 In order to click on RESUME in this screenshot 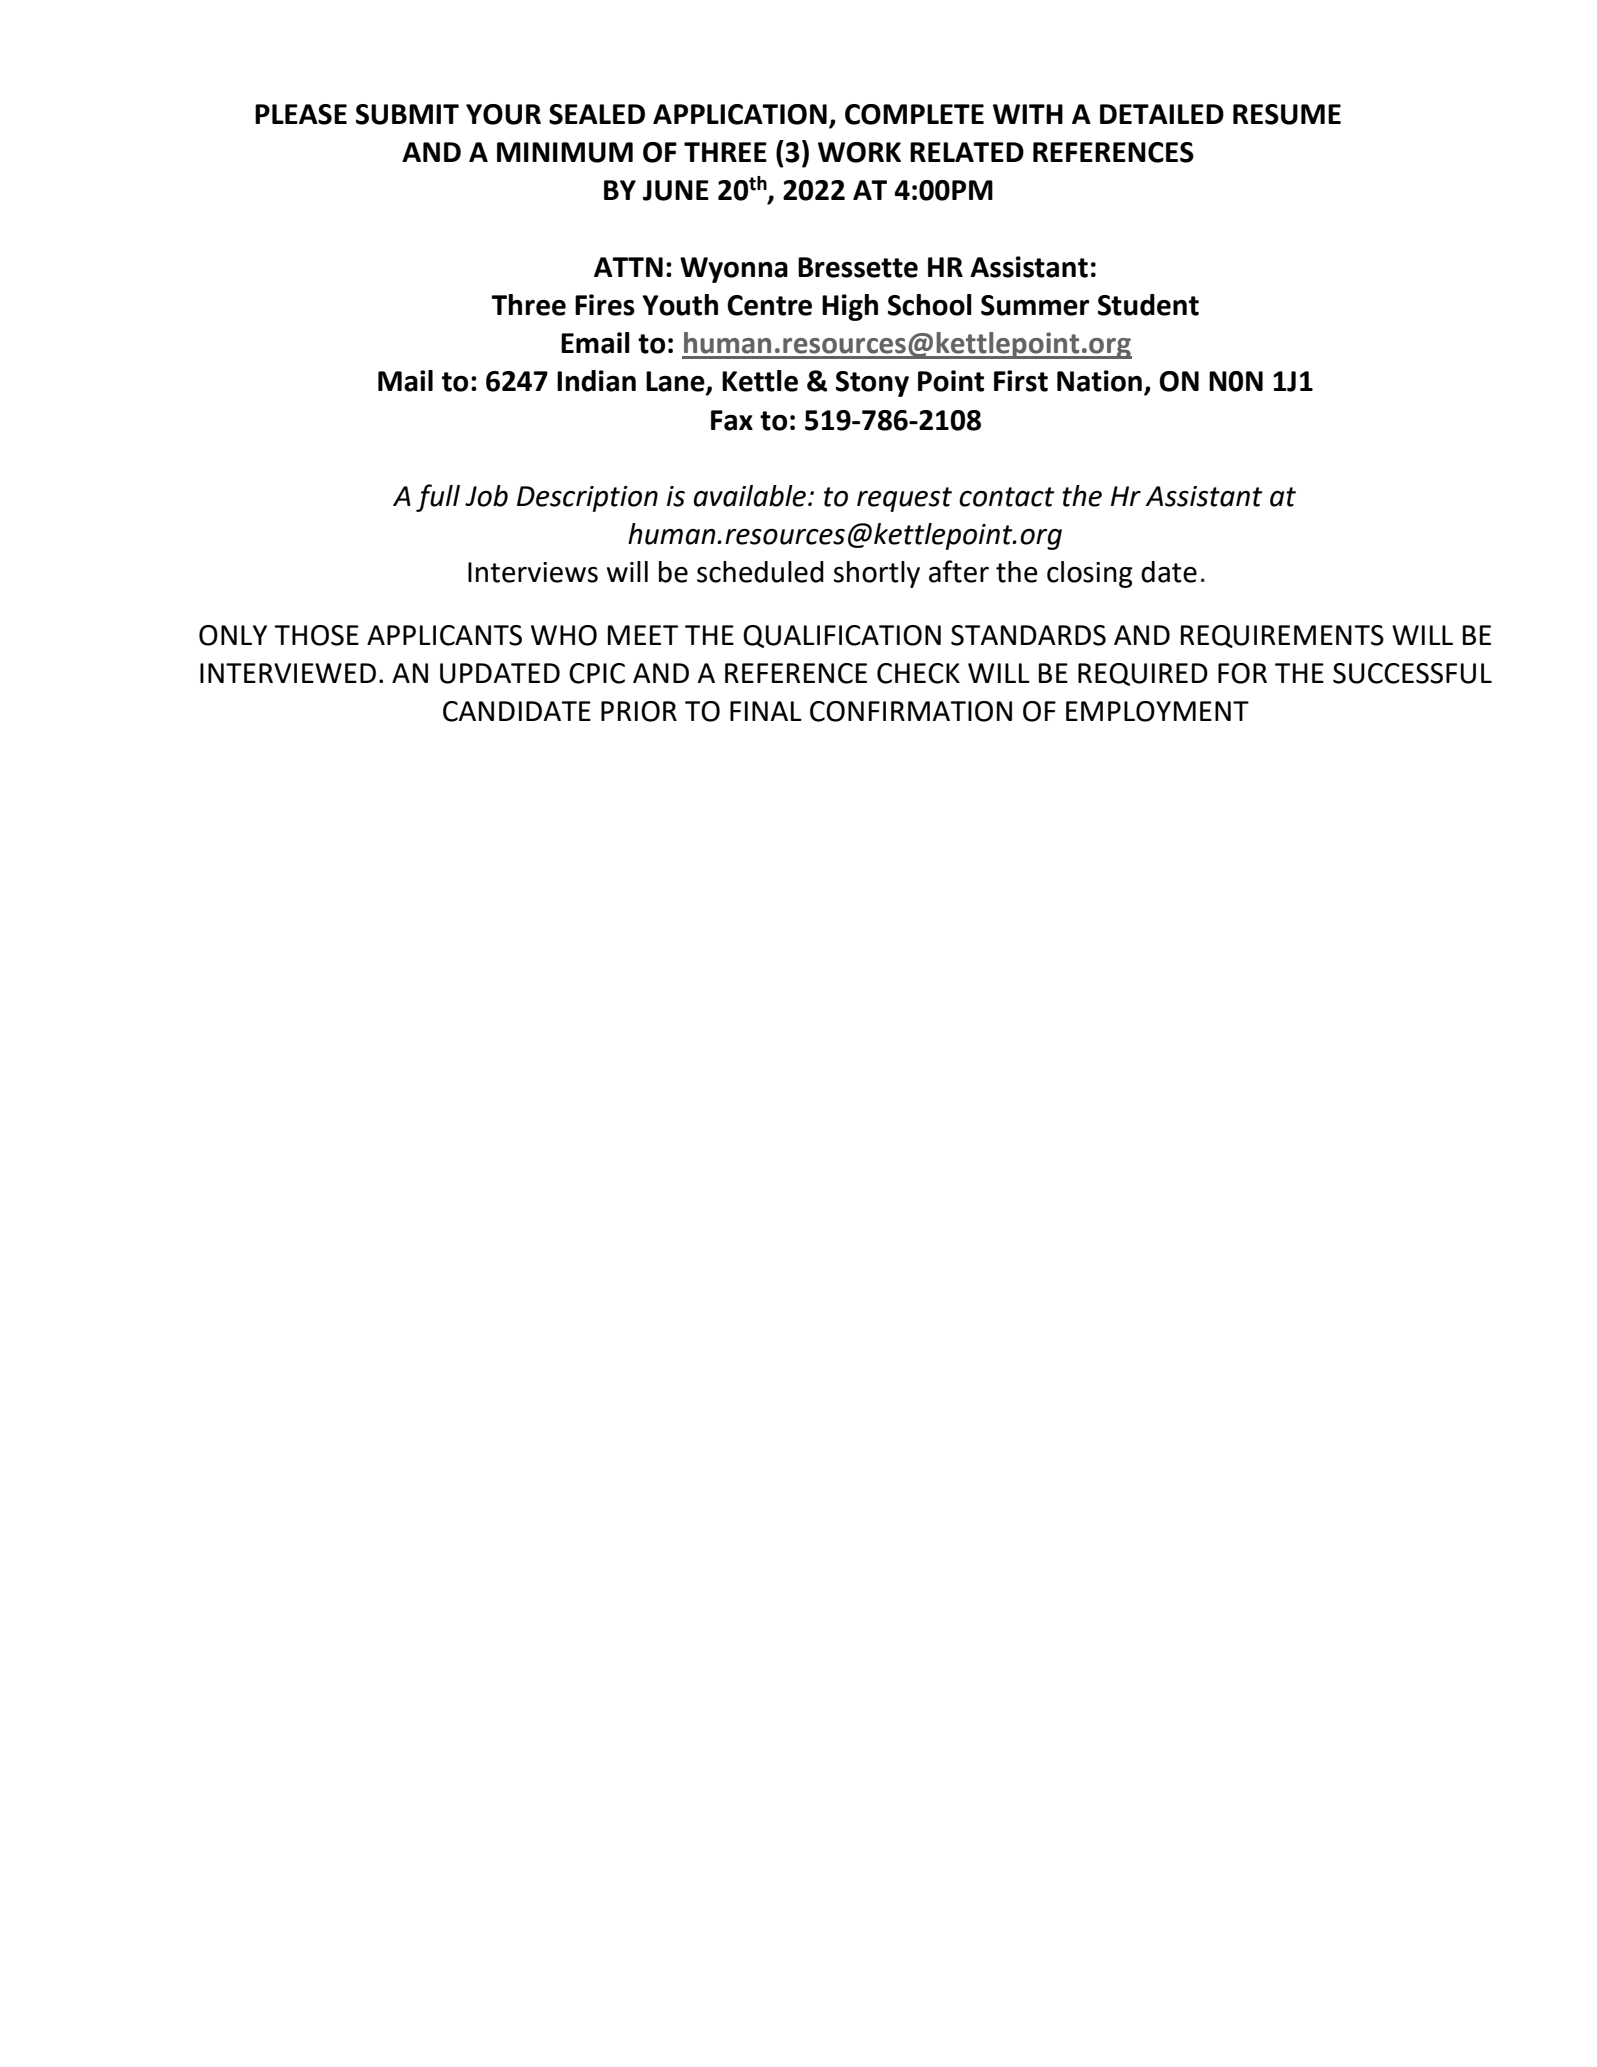, I will do `click(1287, 114)`.
